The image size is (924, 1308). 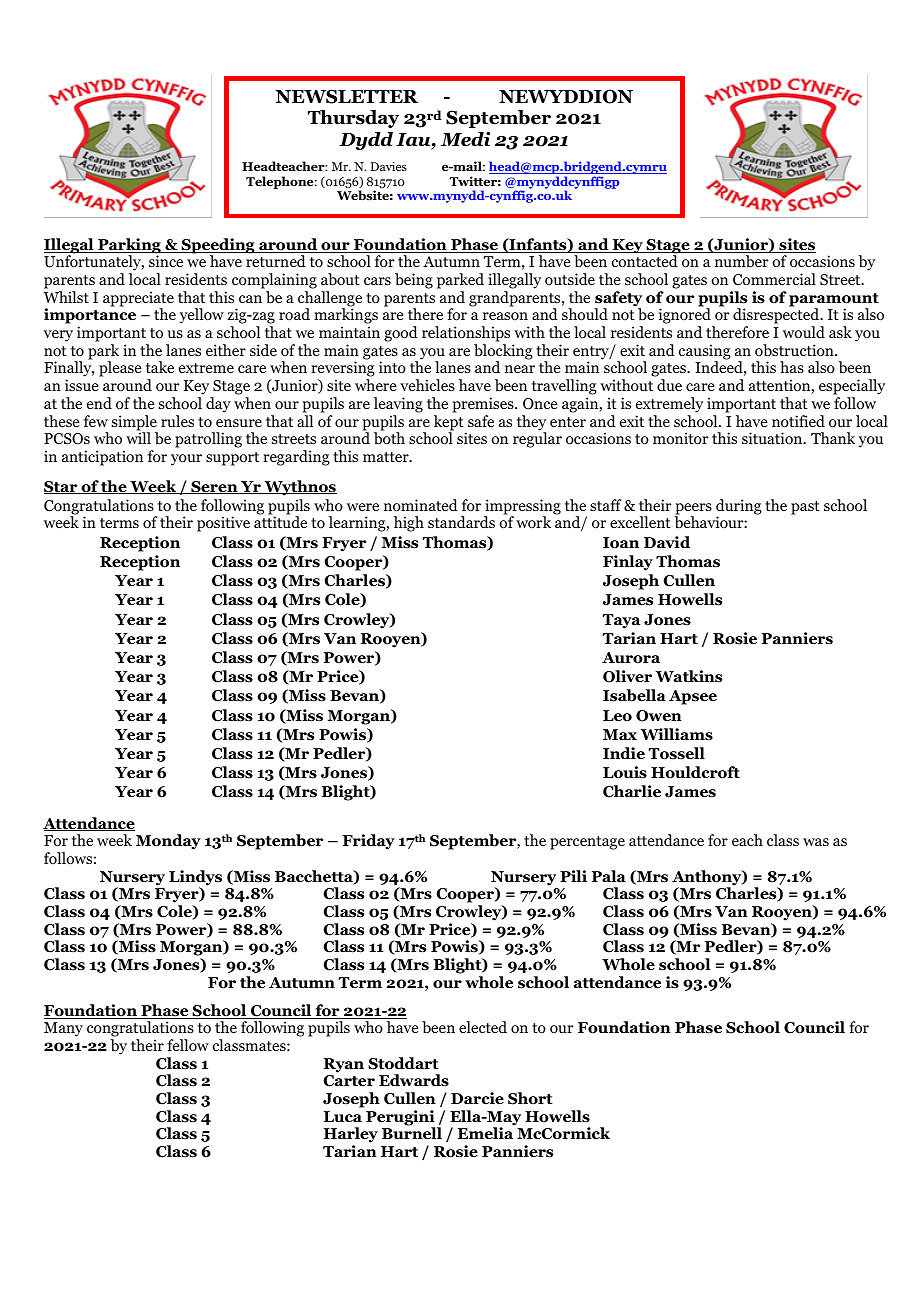 What do you see at coordinates (218, 247) in the document?
I see `Speeding` at bounding box center [218, 247].
